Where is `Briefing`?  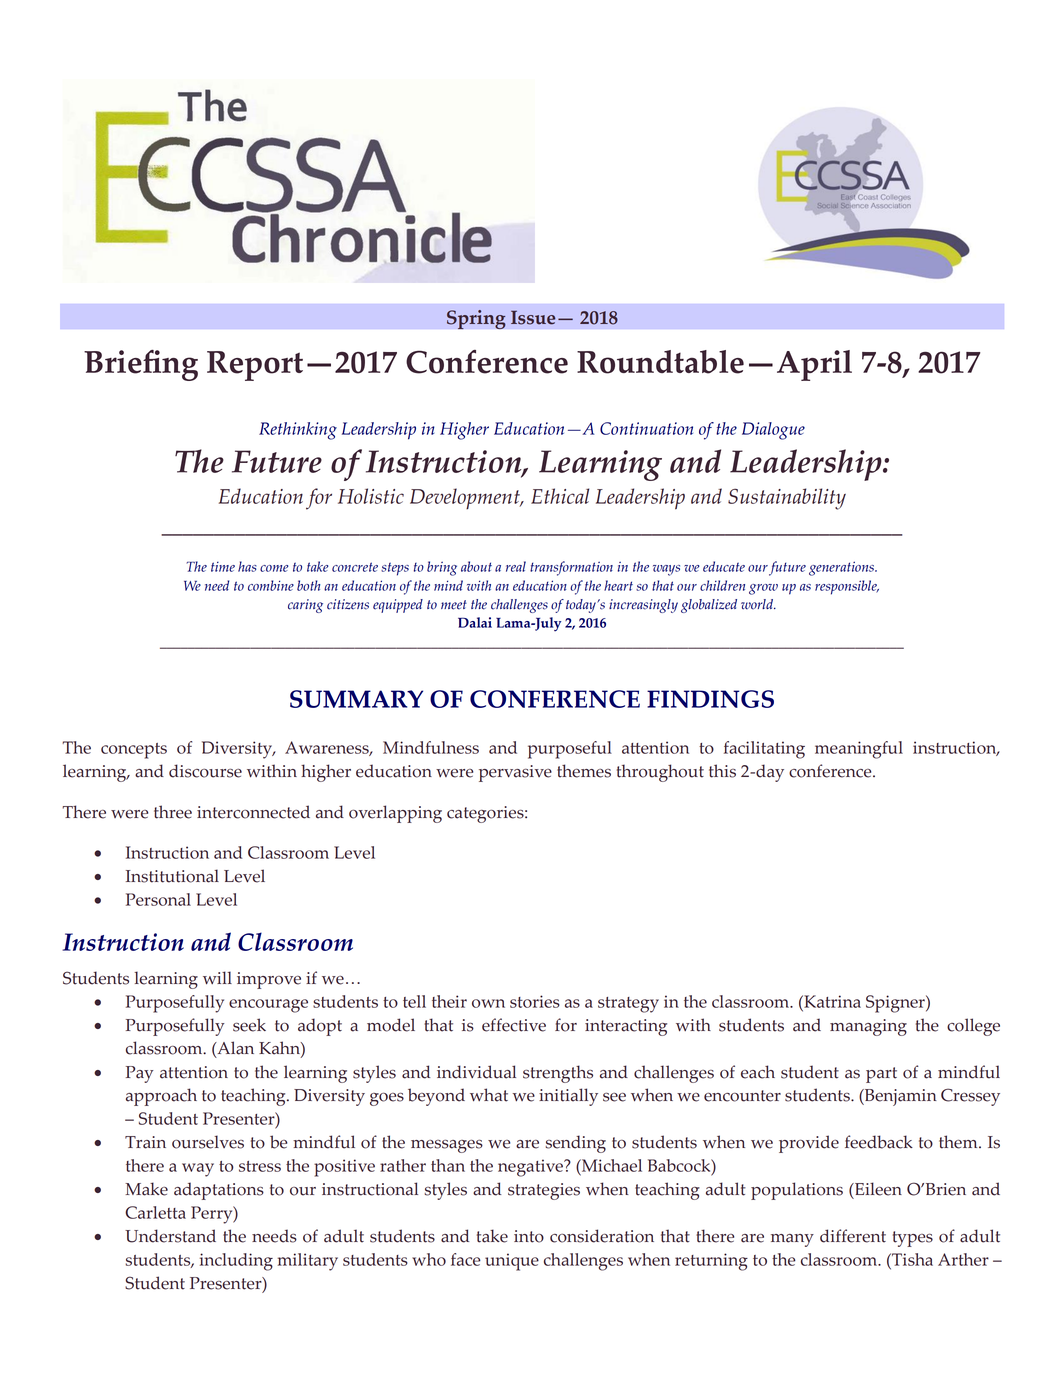 Briefing is located at coordinates (141, 365).
